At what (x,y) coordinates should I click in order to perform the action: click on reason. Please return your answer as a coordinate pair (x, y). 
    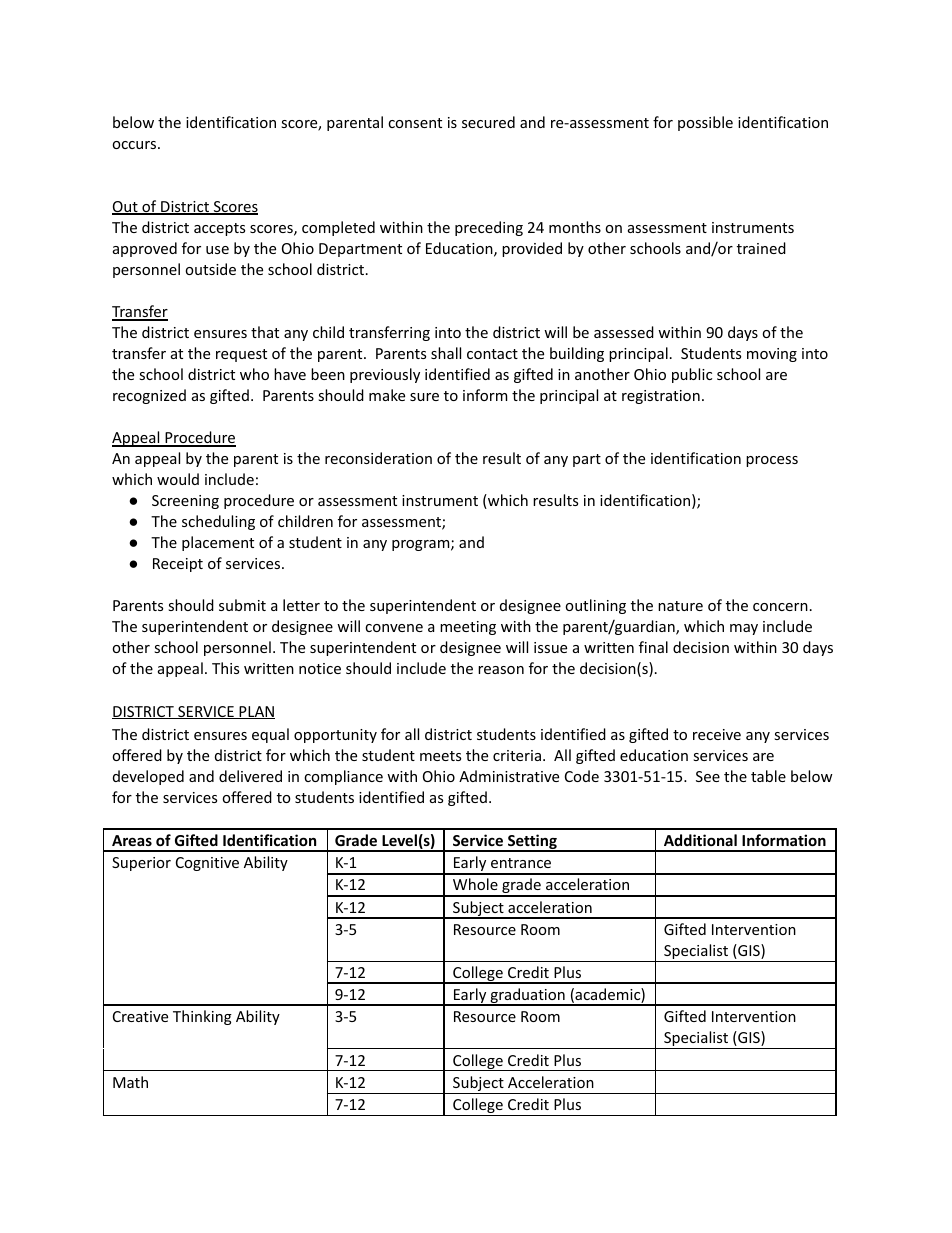
    Looking at the image, I should click on (501, 670).
